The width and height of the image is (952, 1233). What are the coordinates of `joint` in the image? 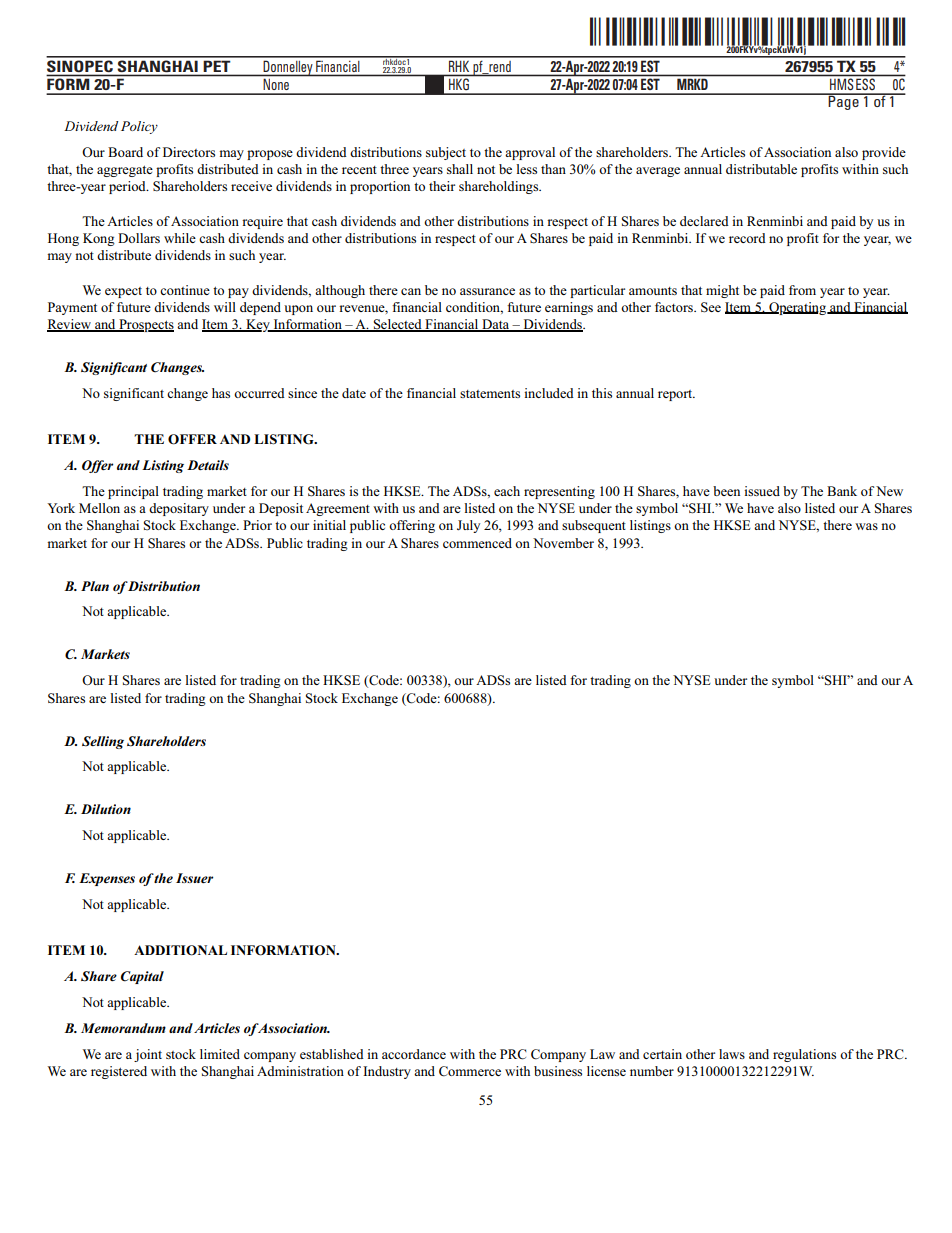 It's located at (148, 1055).
